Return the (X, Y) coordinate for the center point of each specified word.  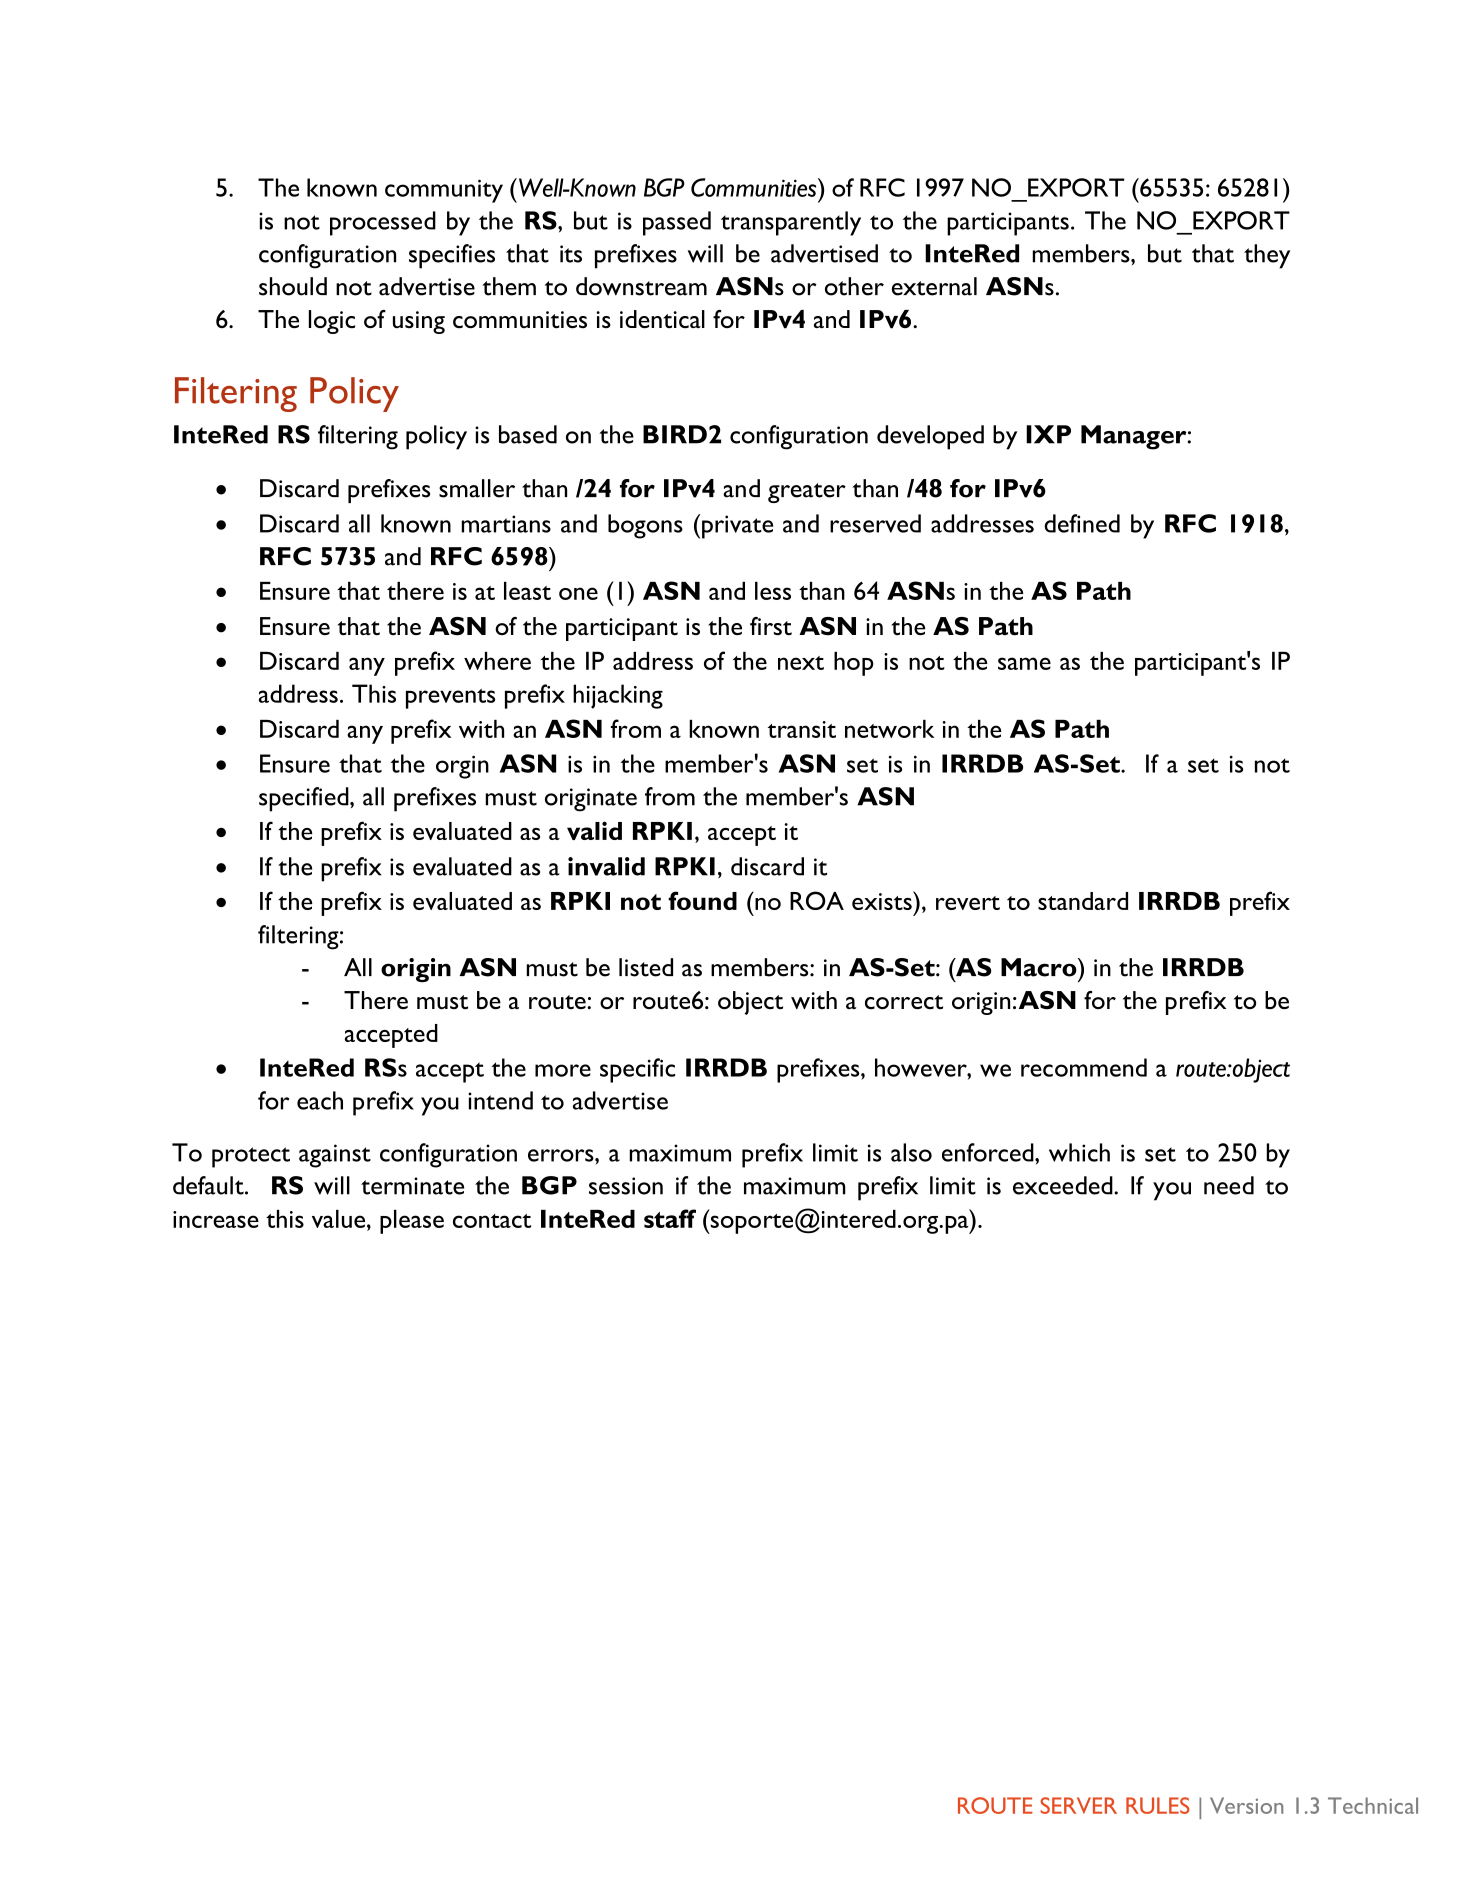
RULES (1158, 1805)
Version (1246, 1805)
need (1229, 1185)
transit (802, 729)
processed (383, 223)
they (1267, 256)
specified (305, 799)
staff (670, 1218)
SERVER (1078, 1805)
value (340, 1219)
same (1024, 663)
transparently (791, 223)
